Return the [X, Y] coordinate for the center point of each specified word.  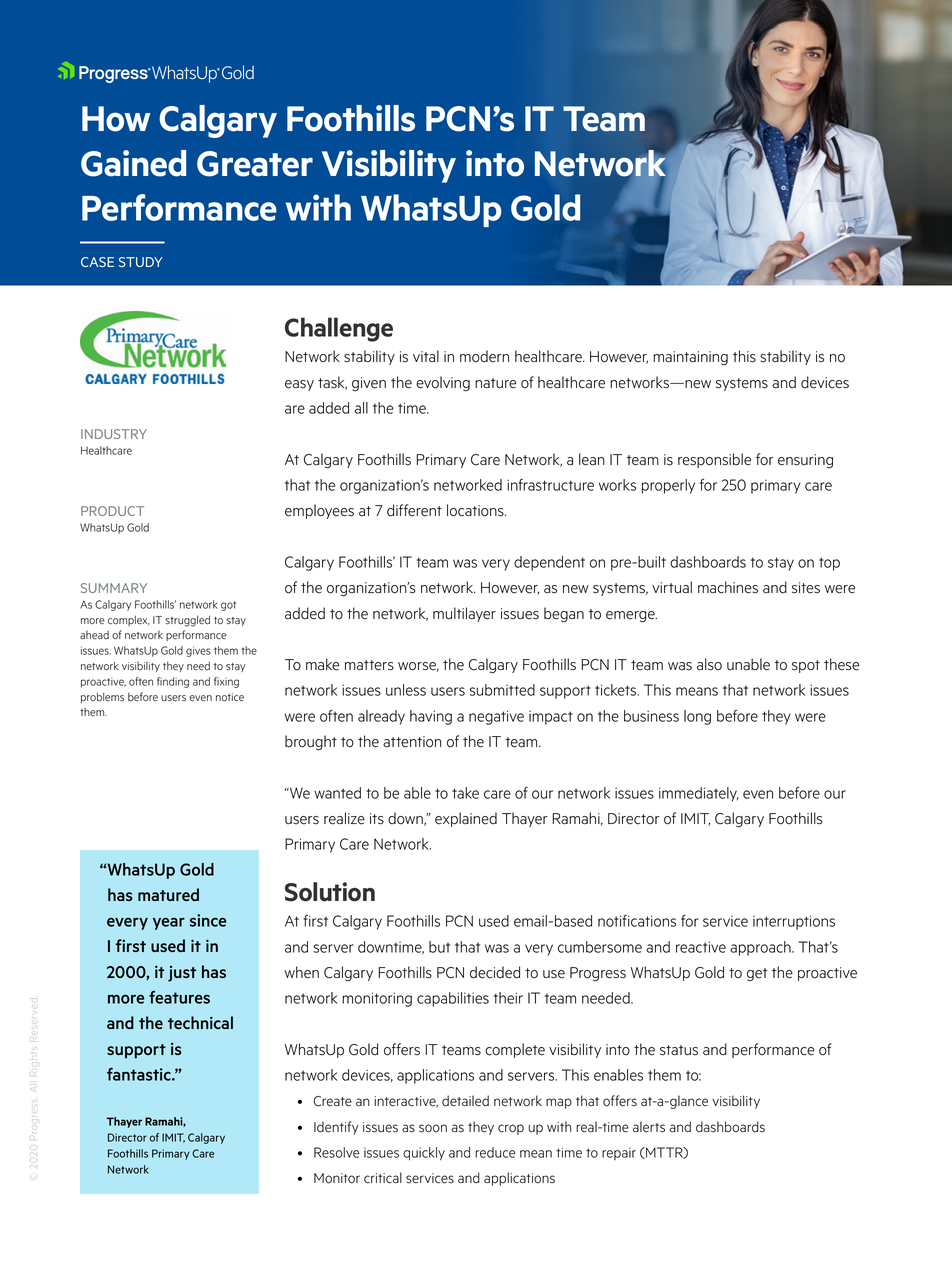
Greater [255, 164]
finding [173, 682]
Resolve [336, 1152]
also [709, 664]
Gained [133, 163]
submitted [502, 690]
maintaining [690, 358]
